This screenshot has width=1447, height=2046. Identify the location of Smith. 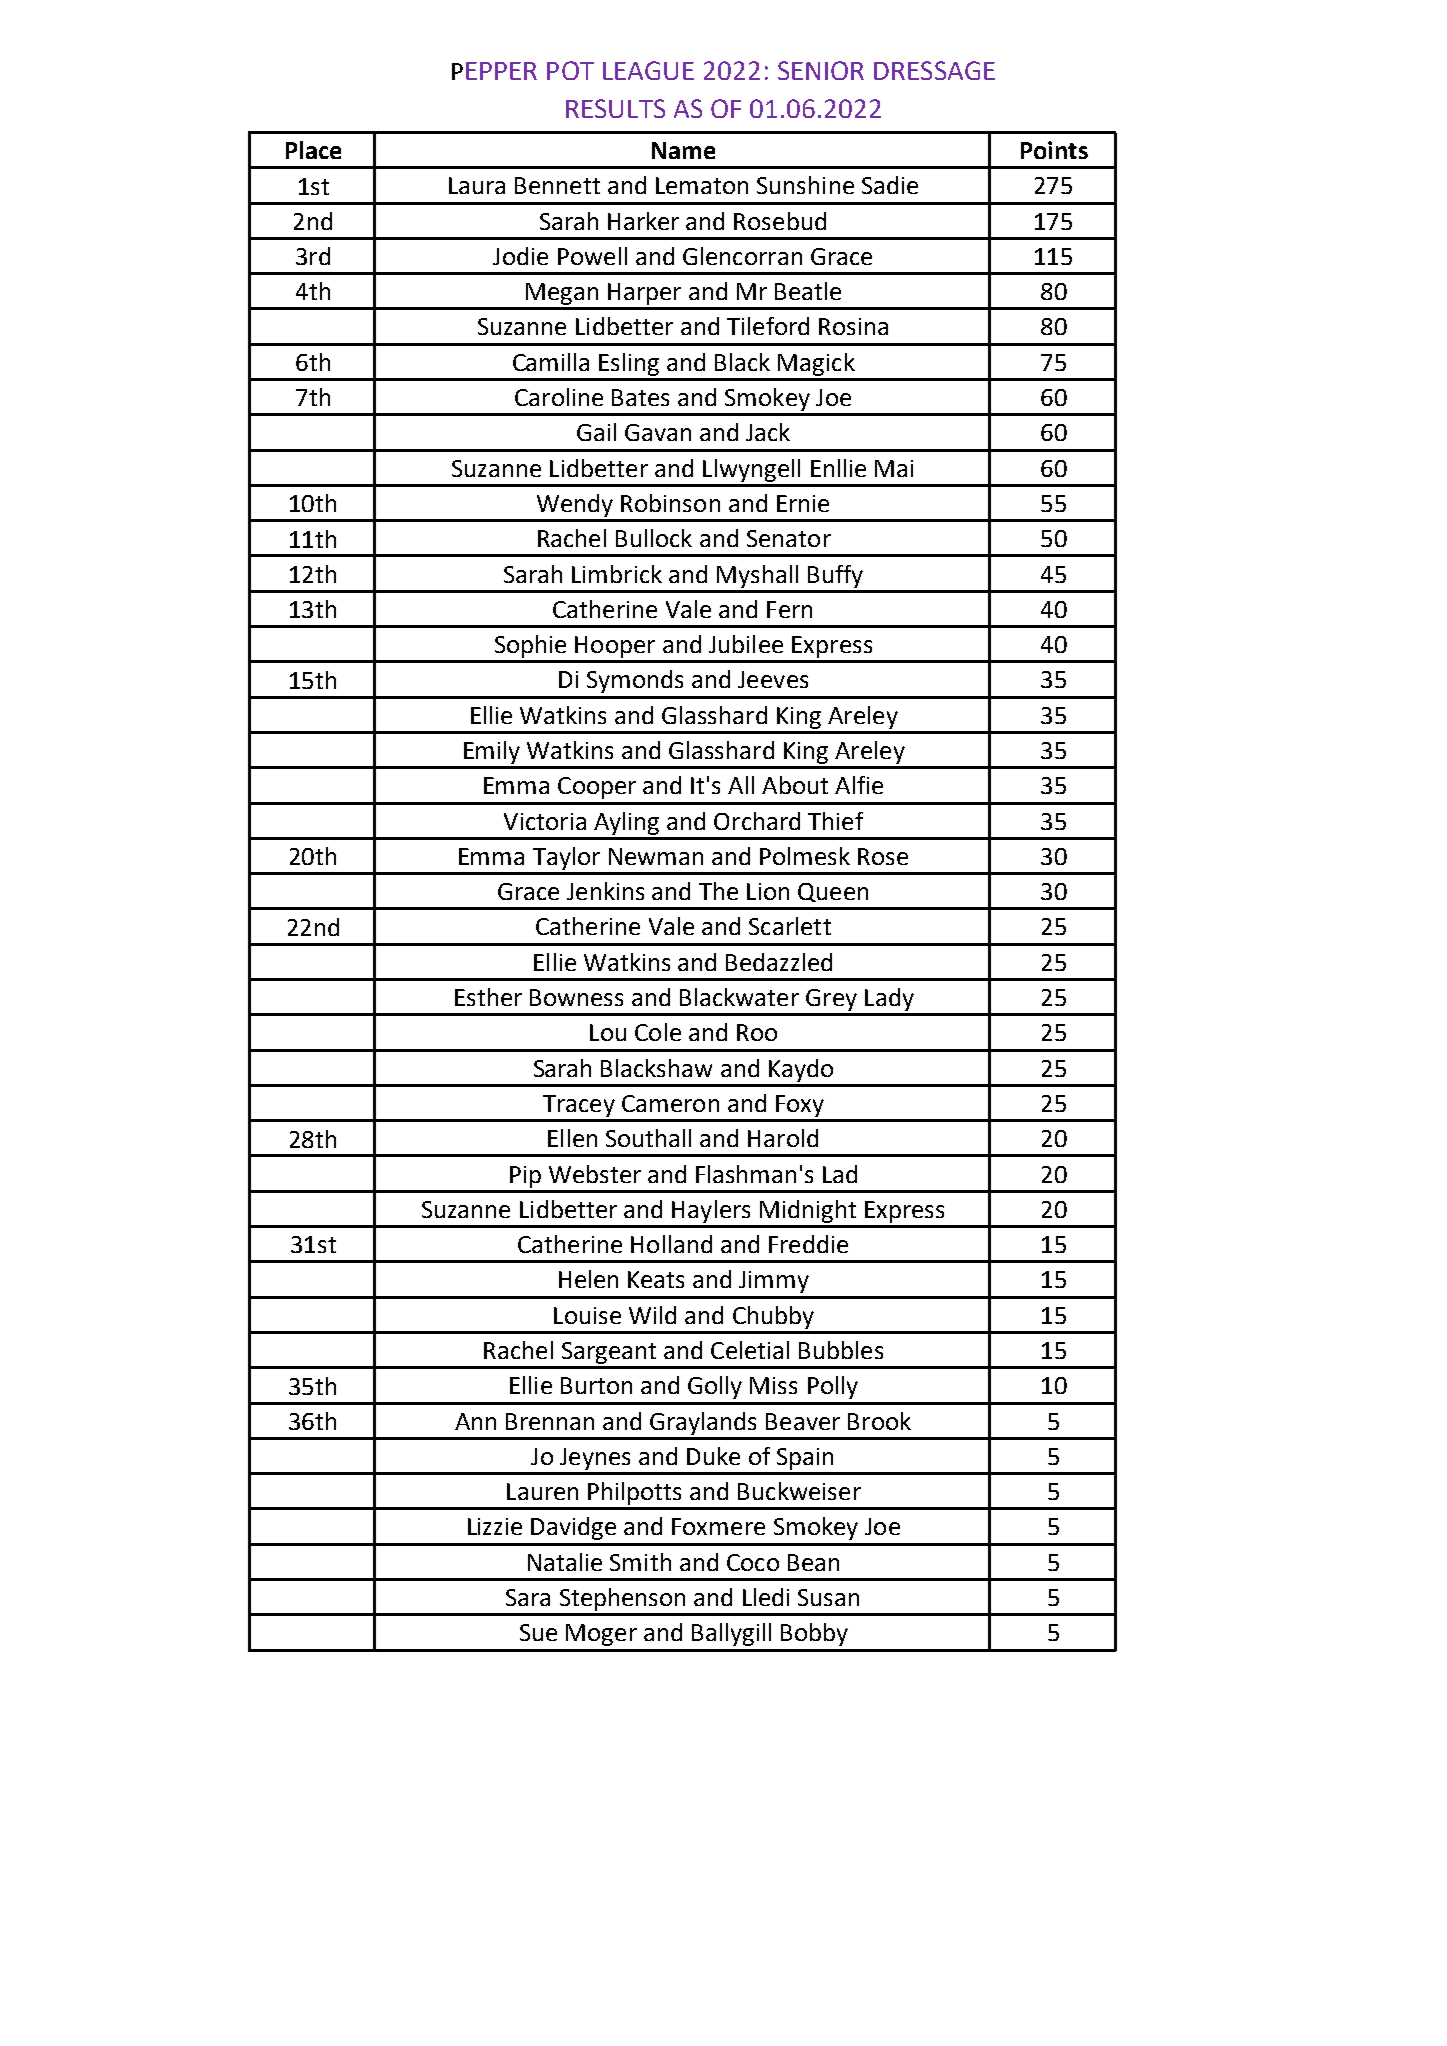
(640, 1562).
